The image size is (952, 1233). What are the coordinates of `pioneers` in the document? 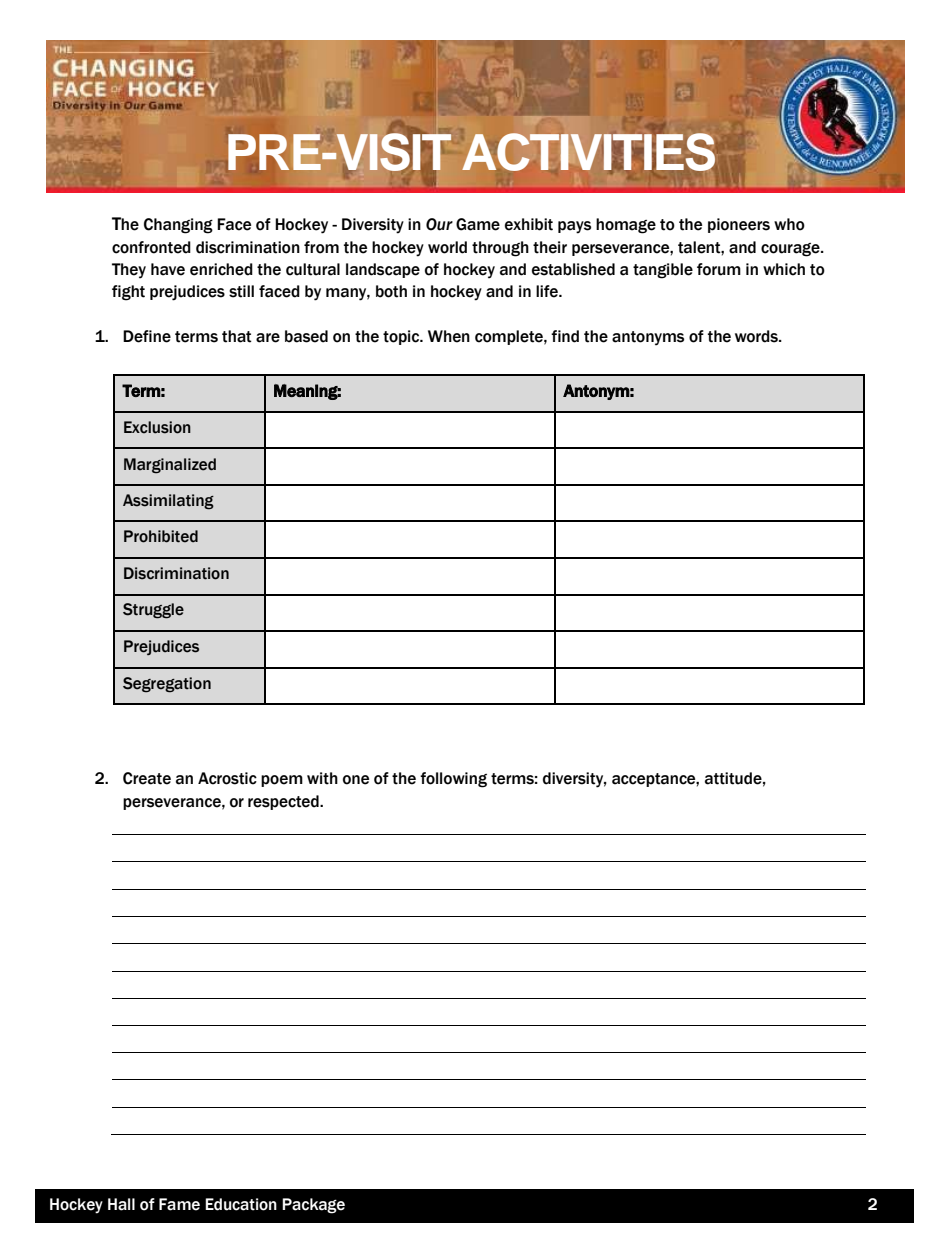 It's located at (739, 225).
